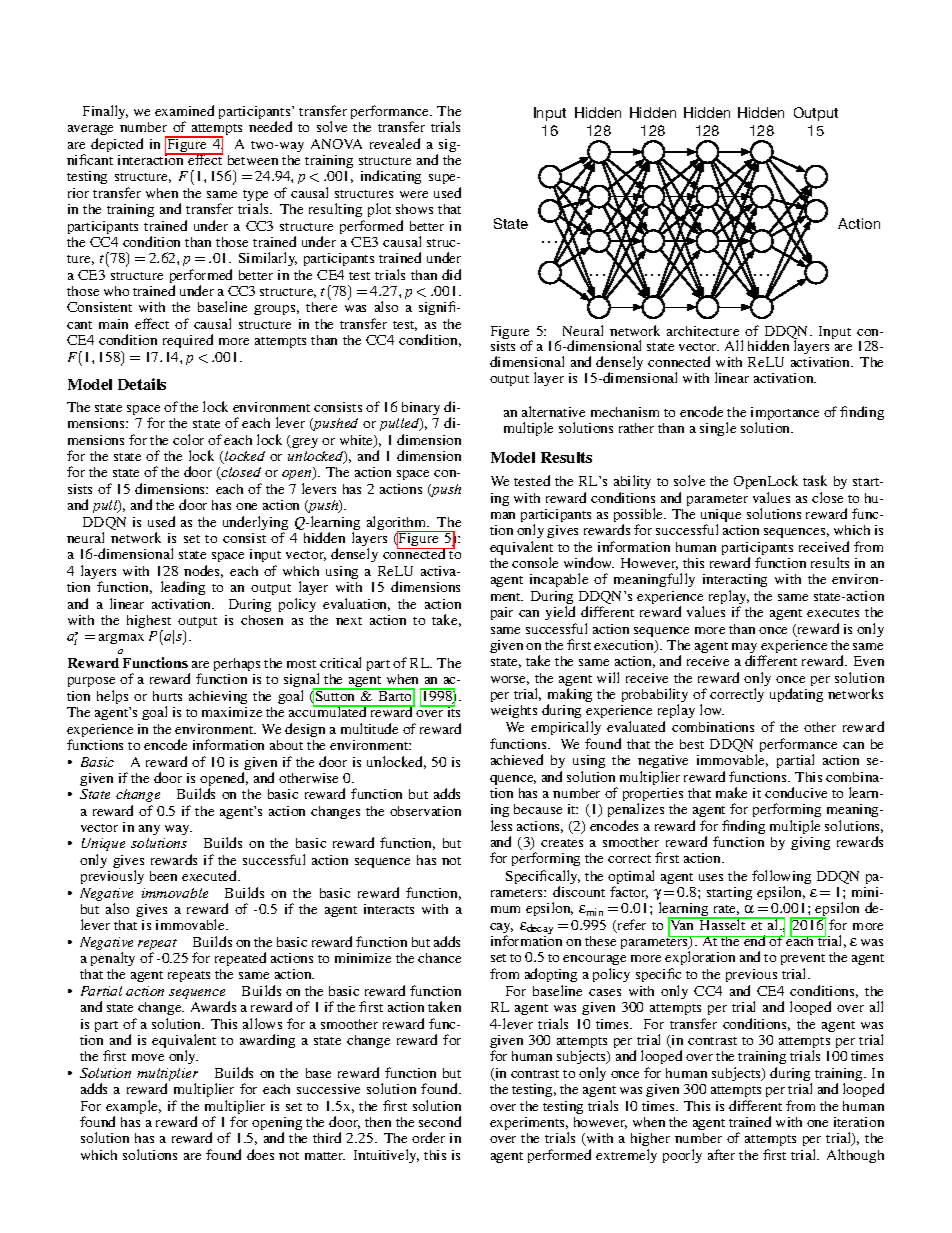 Image resolution: width=952 pixels, height=1233 pixels. Describe the element at coordinates (133, 1108) in the screenshot. I see `example` at that location.
